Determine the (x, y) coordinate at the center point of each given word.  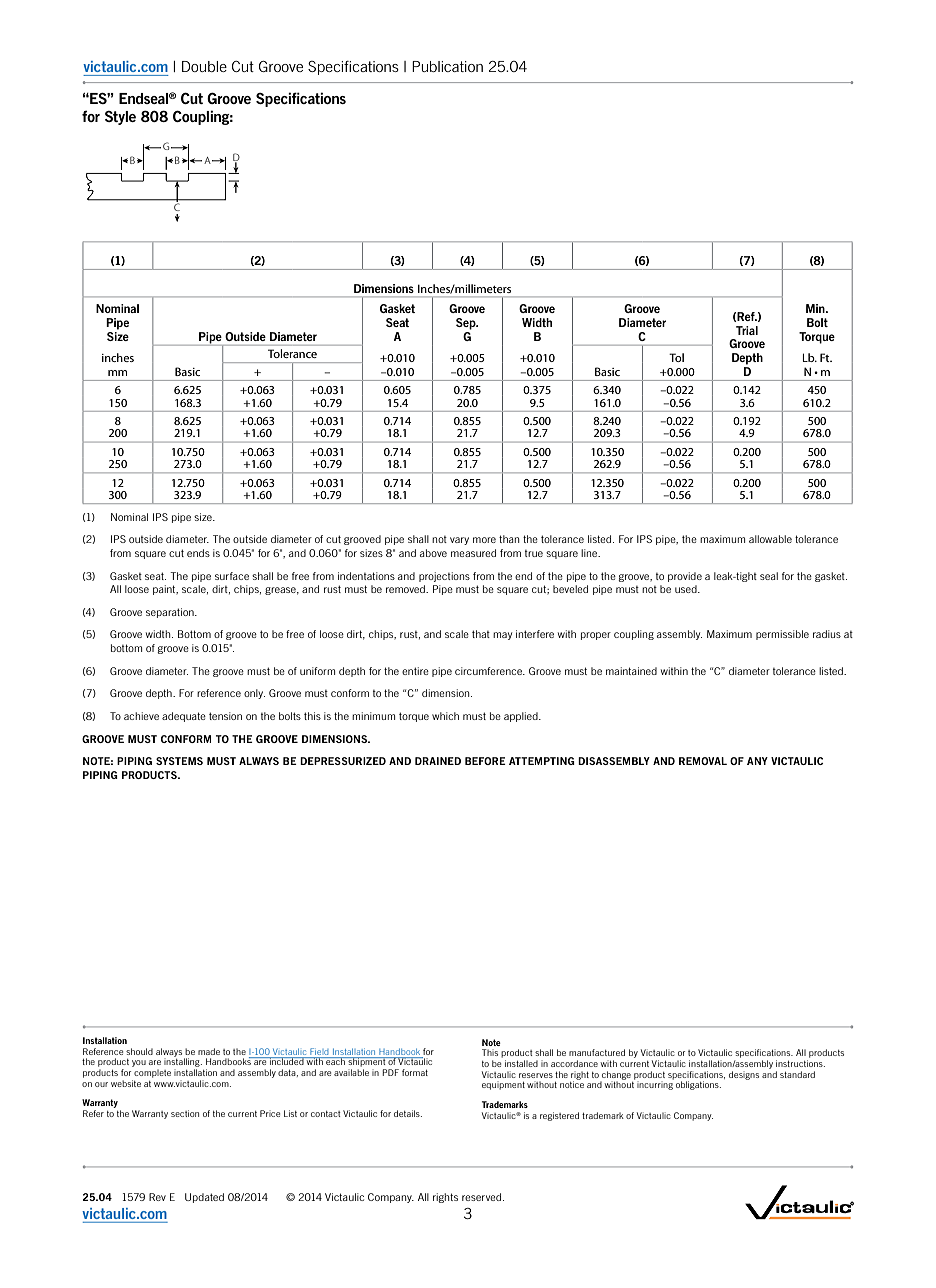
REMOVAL (703, 761)
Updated (204, 1198)
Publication (447, 66)
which (445, 716)
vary (459, 541)
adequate (184, 717)
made (209, 1051)
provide (685, 577)
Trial (747, 330)
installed (521, 1063)
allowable (770, 539)
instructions (800, 1063)
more (484, 540)
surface (232, 576)
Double (204, 66)
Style (120, 118)
